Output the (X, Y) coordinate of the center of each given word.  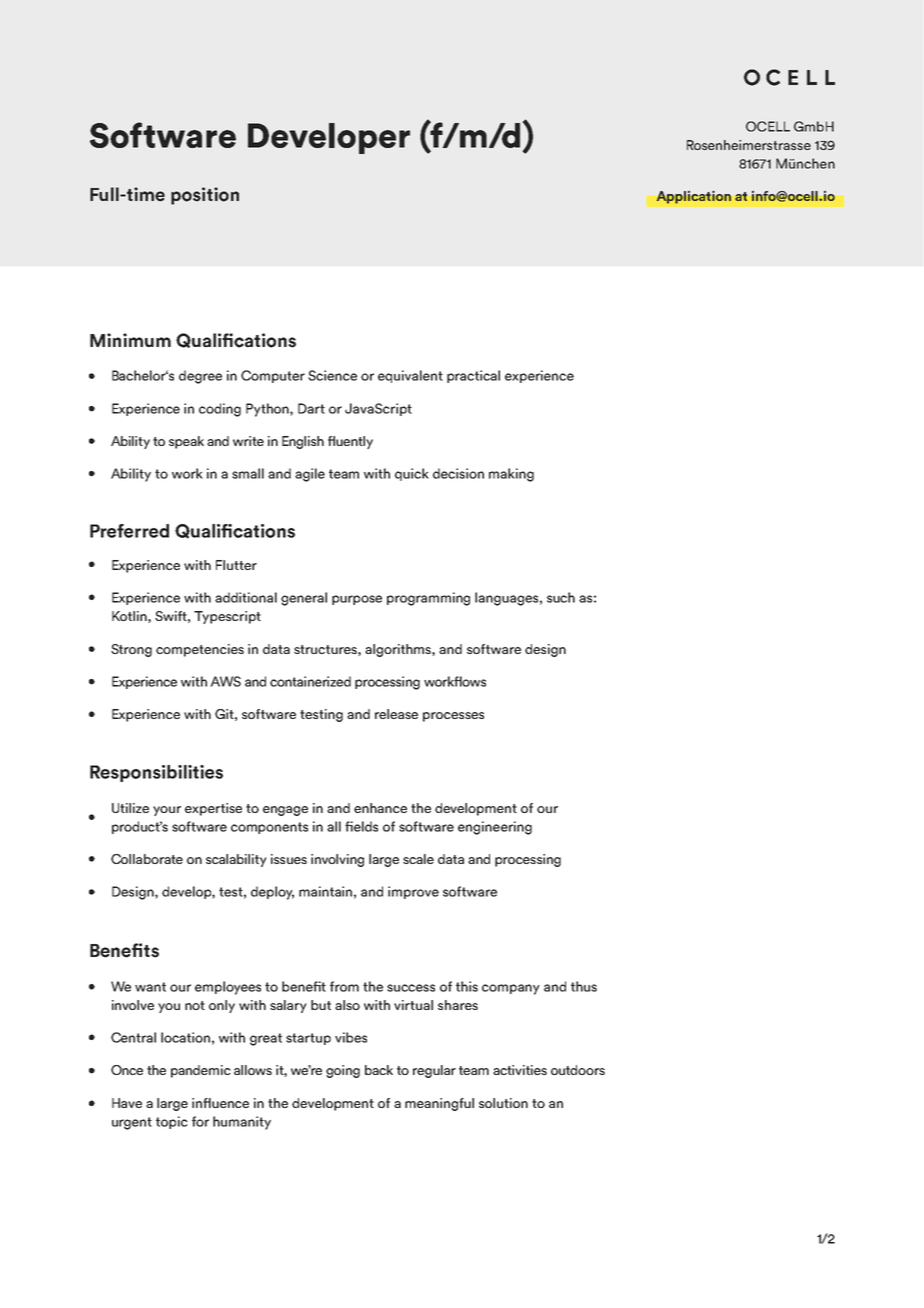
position (205, 196)
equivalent (410, 376)
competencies (200, 650)
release (396, 714)
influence (220, 1103)
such (561, 597)
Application (693, 198)
